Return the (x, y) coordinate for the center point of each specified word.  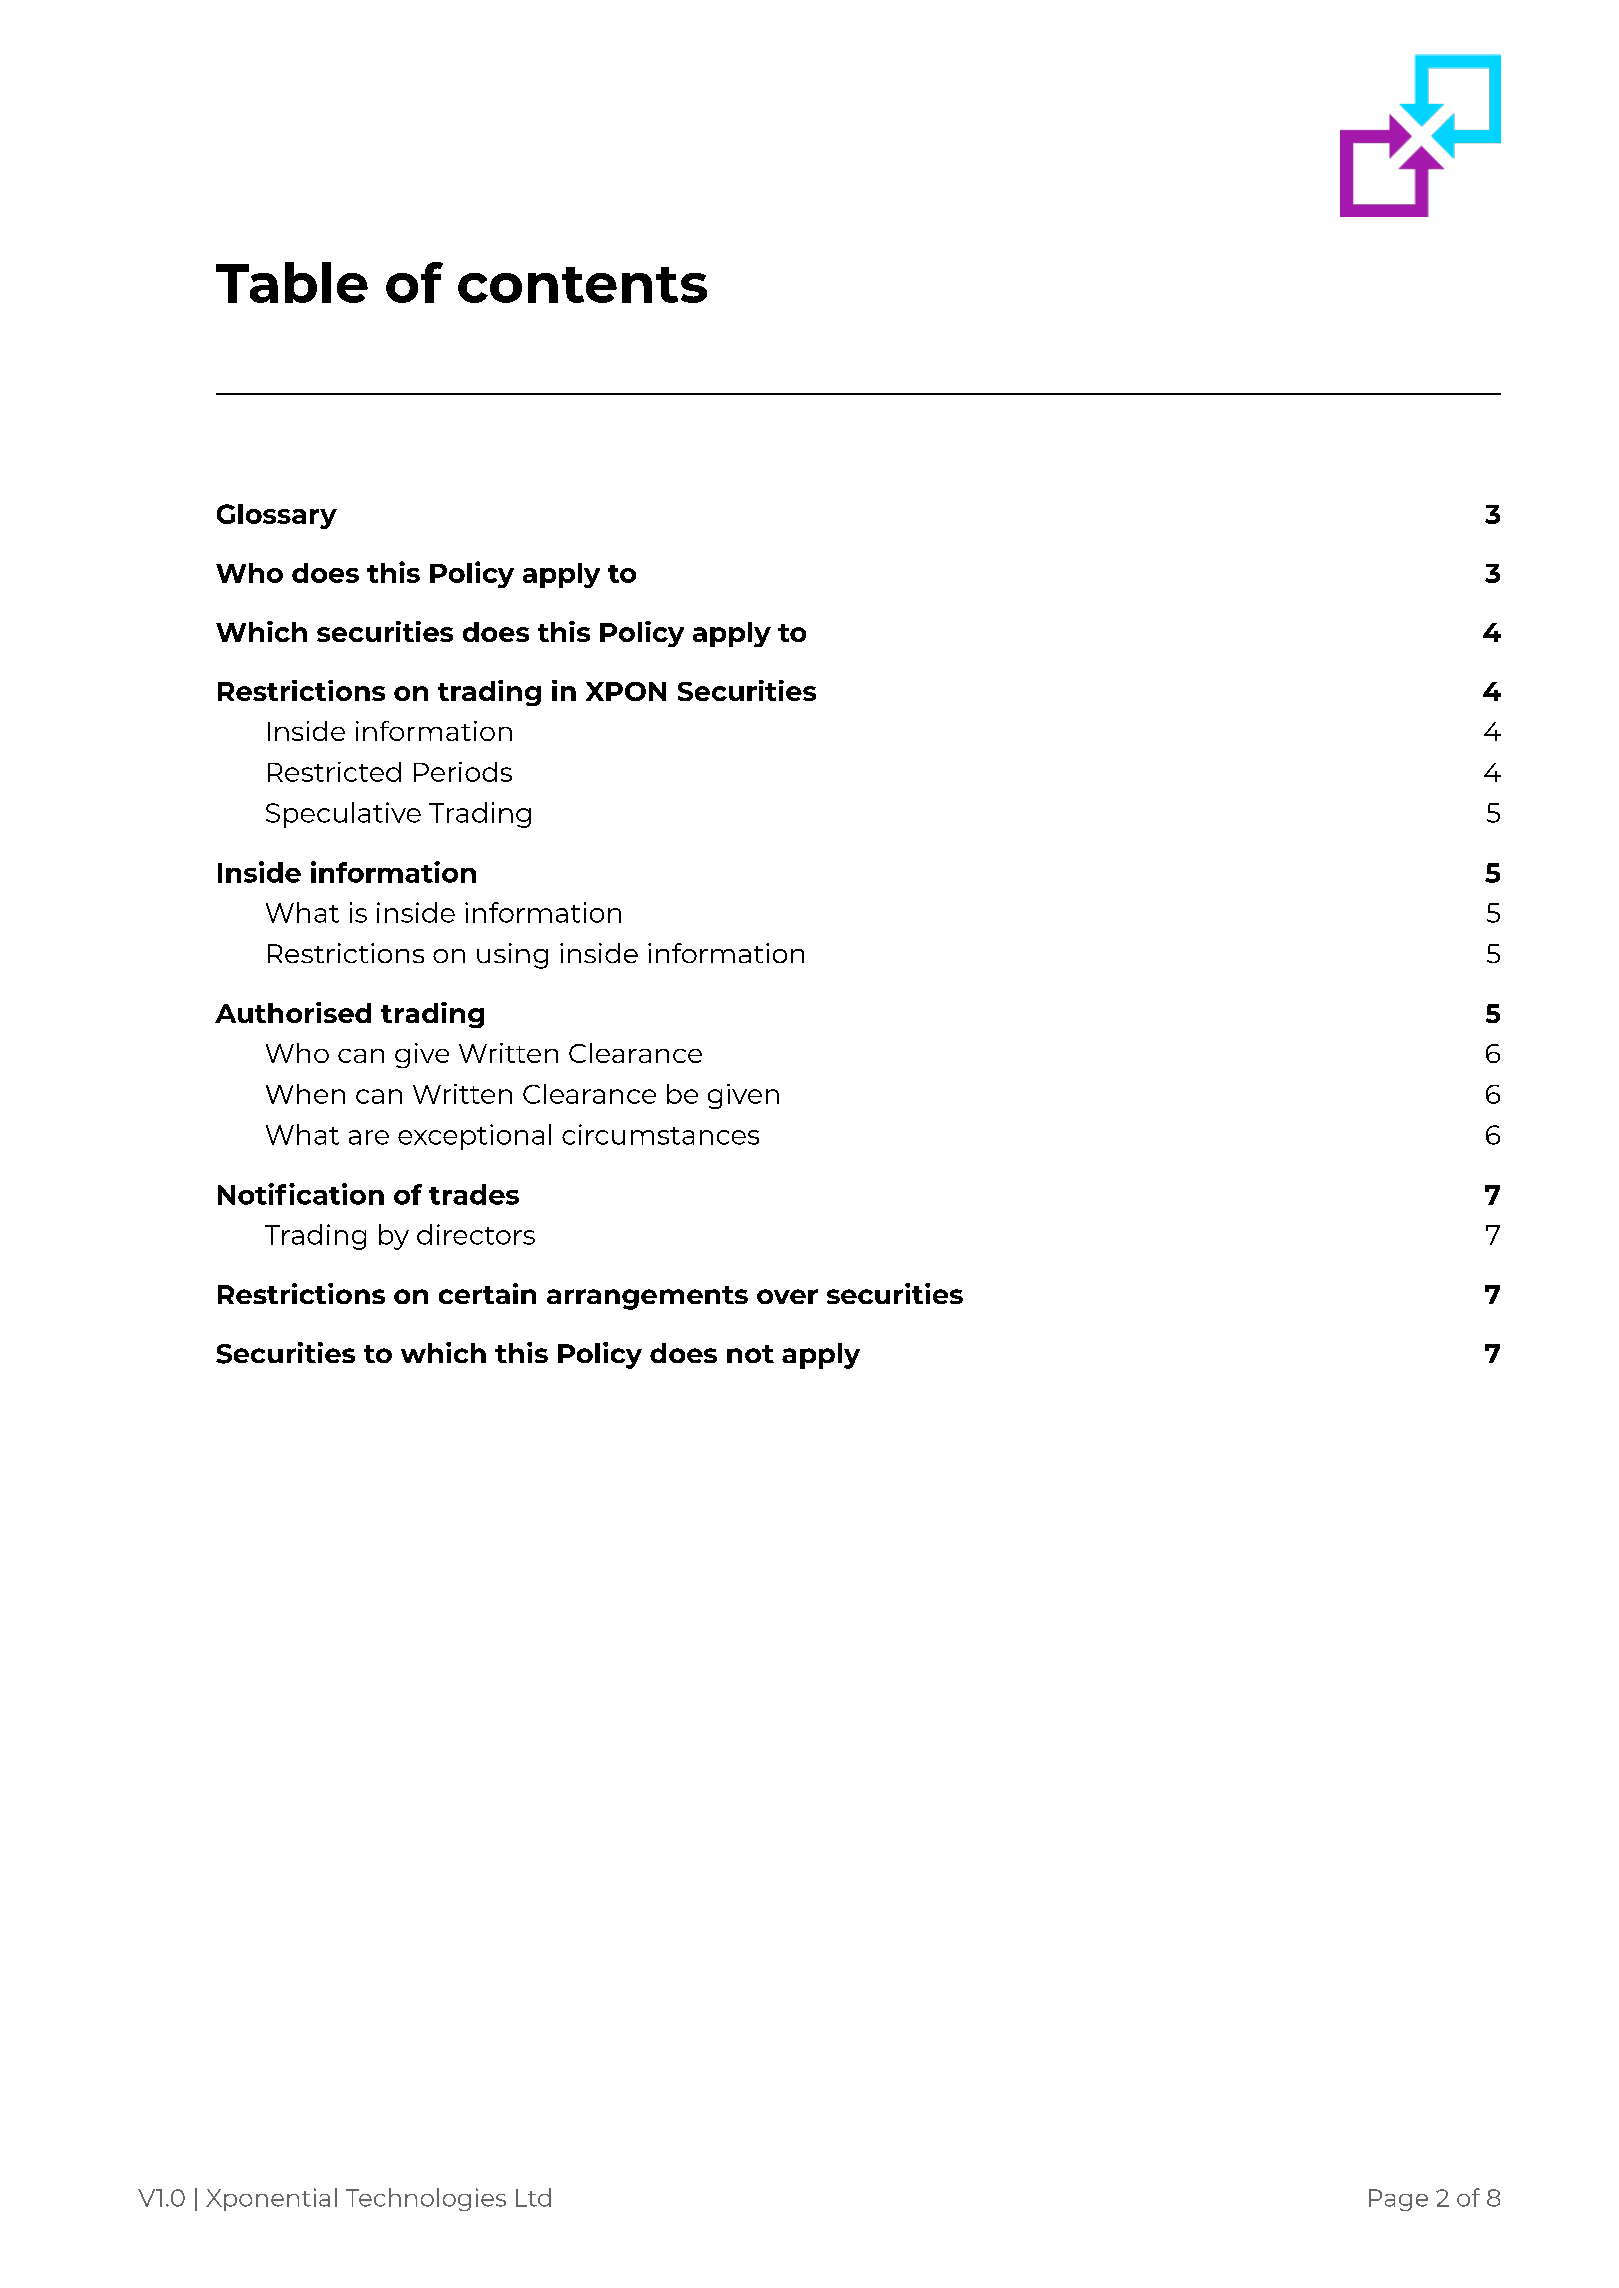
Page (1398, 2200)
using (512, 956)
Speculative (343, 815)
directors (476, 1234)
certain (487, 1293)
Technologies (426, 2199)
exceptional (474, 1137)
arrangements (647, 1298)
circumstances (660, 1134)
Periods (463, 772)
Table (292, 282)
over (787, 1296)
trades (474, 1194)
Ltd (533, 2197)
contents (582, 285)
